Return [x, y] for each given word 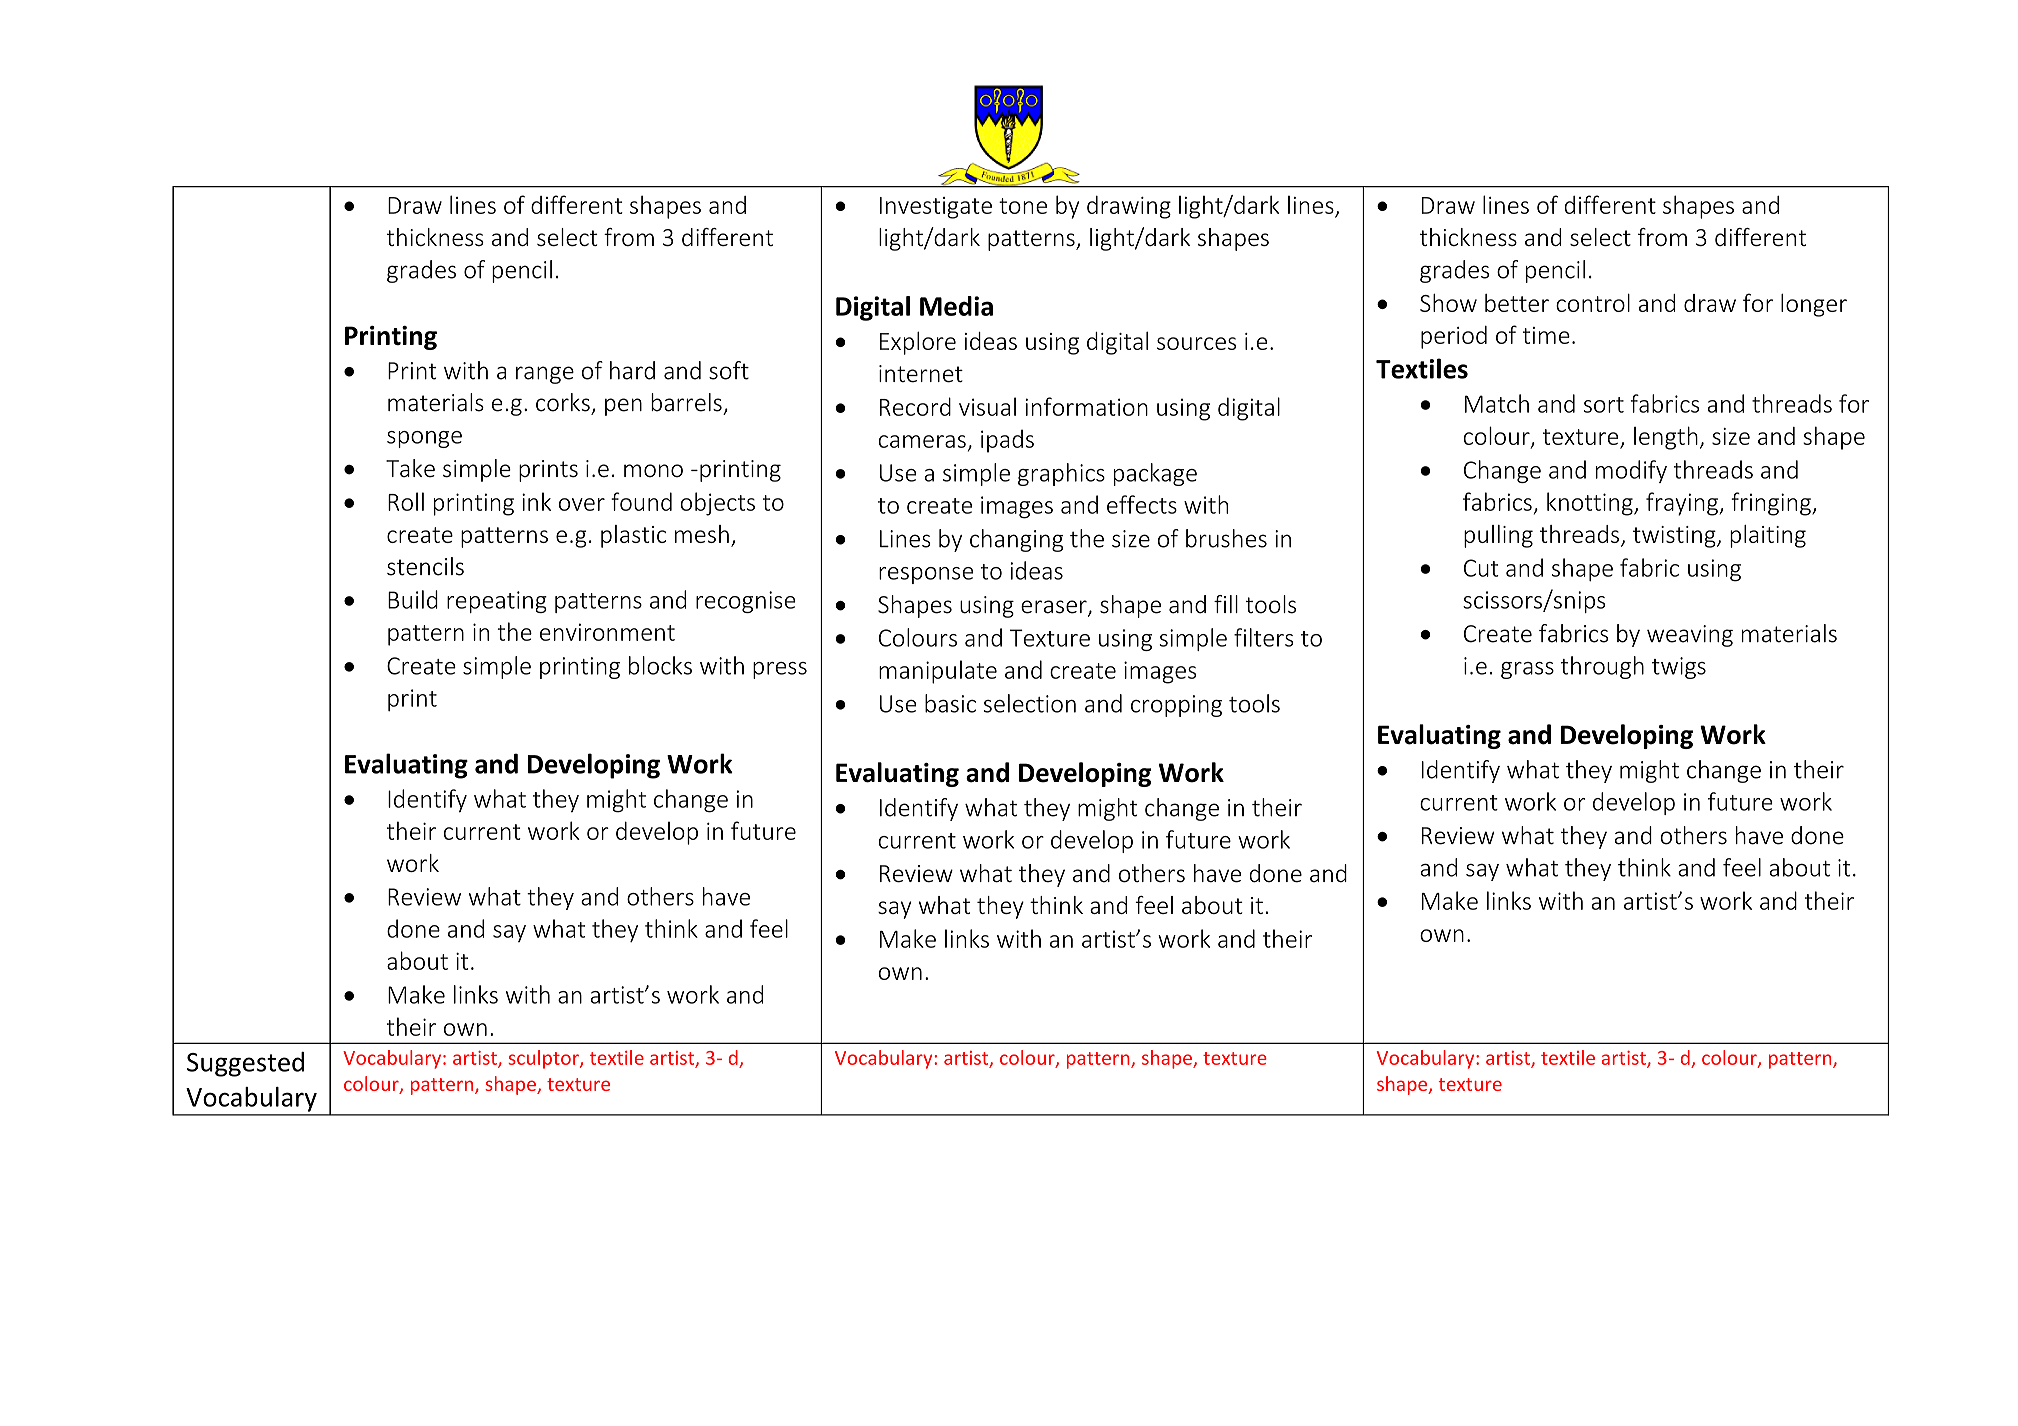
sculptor [544, 1059]
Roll [406, 501]
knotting [1591, 504]
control [1593, 303]
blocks [660, 665]
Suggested [245, 1064]
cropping [1176, 706]
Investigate [936, 208]
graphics [1061, 474]
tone [1023, 206]
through [1602, 667]
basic [950, 703]
